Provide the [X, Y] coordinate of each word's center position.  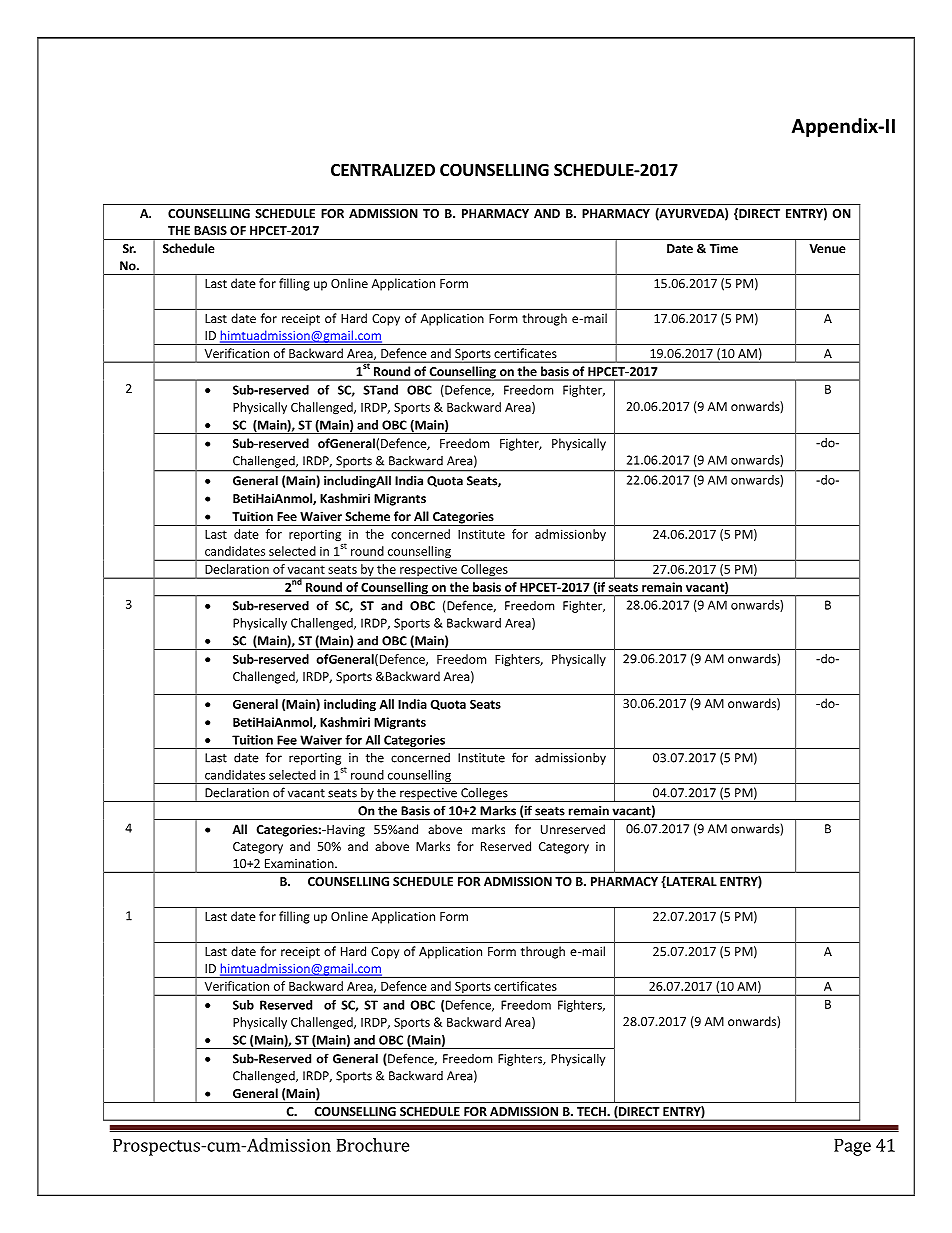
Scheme [367, 516]
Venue [827, 248]
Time [724, 248]
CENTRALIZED [383, 170]
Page [852, 1147]
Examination [300, 863]
